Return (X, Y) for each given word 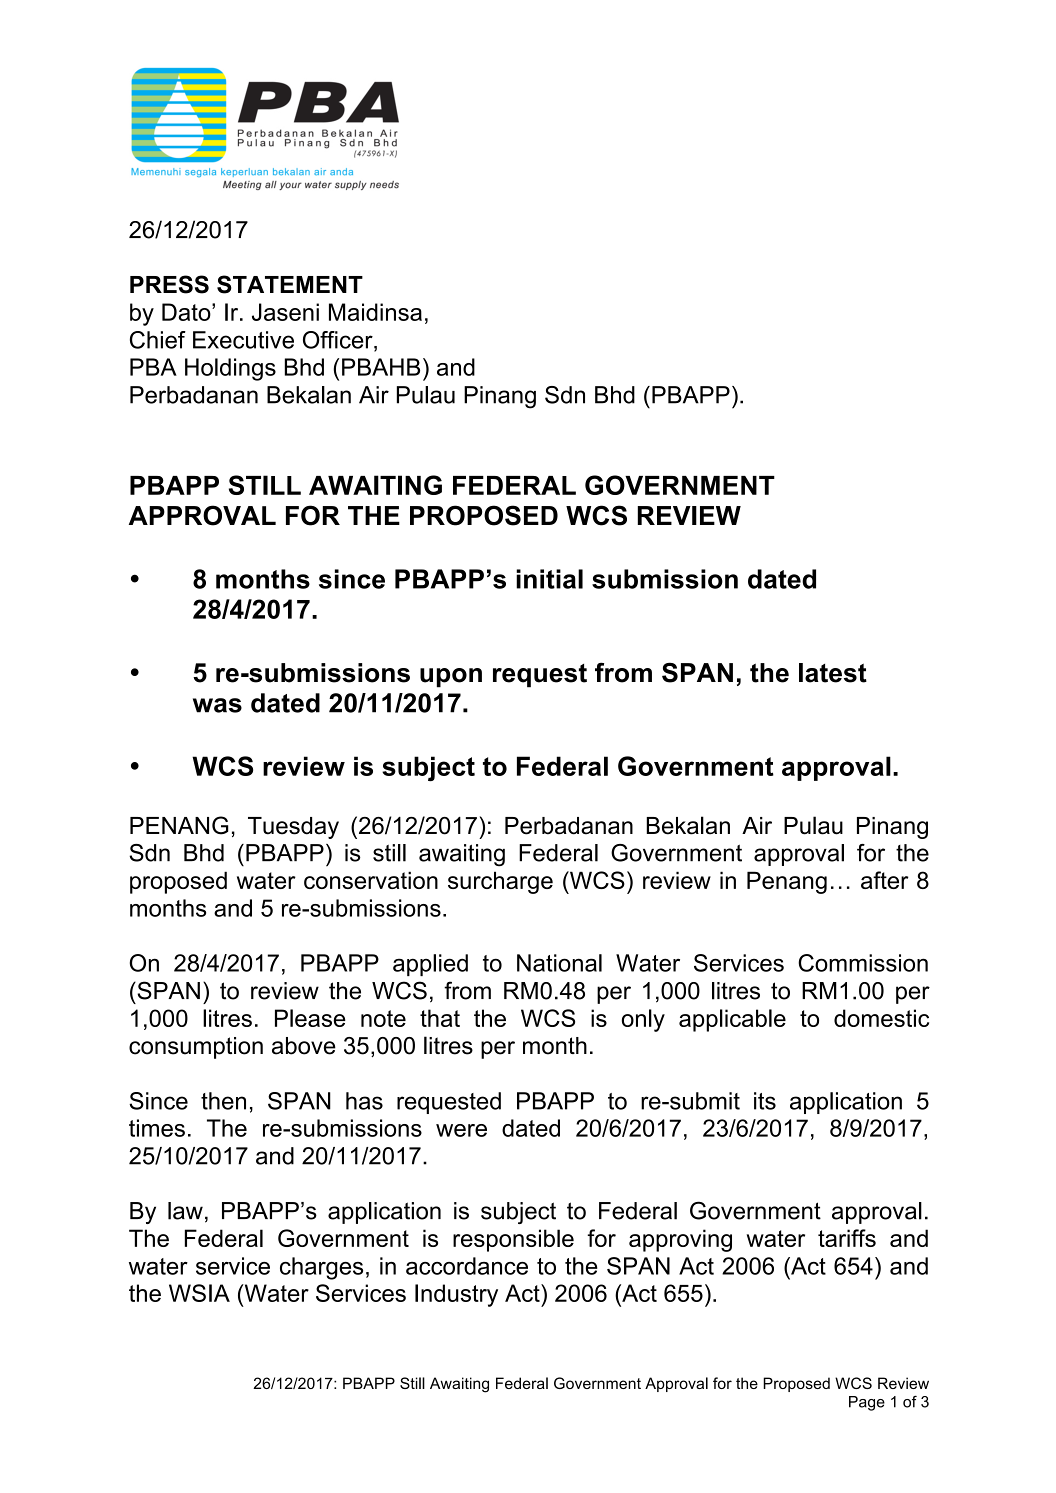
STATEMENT (290, 284)
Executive (243, 340)
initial (549, 579)
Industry (456, 1295)
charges (321, 1268)
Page (867, 1403)
